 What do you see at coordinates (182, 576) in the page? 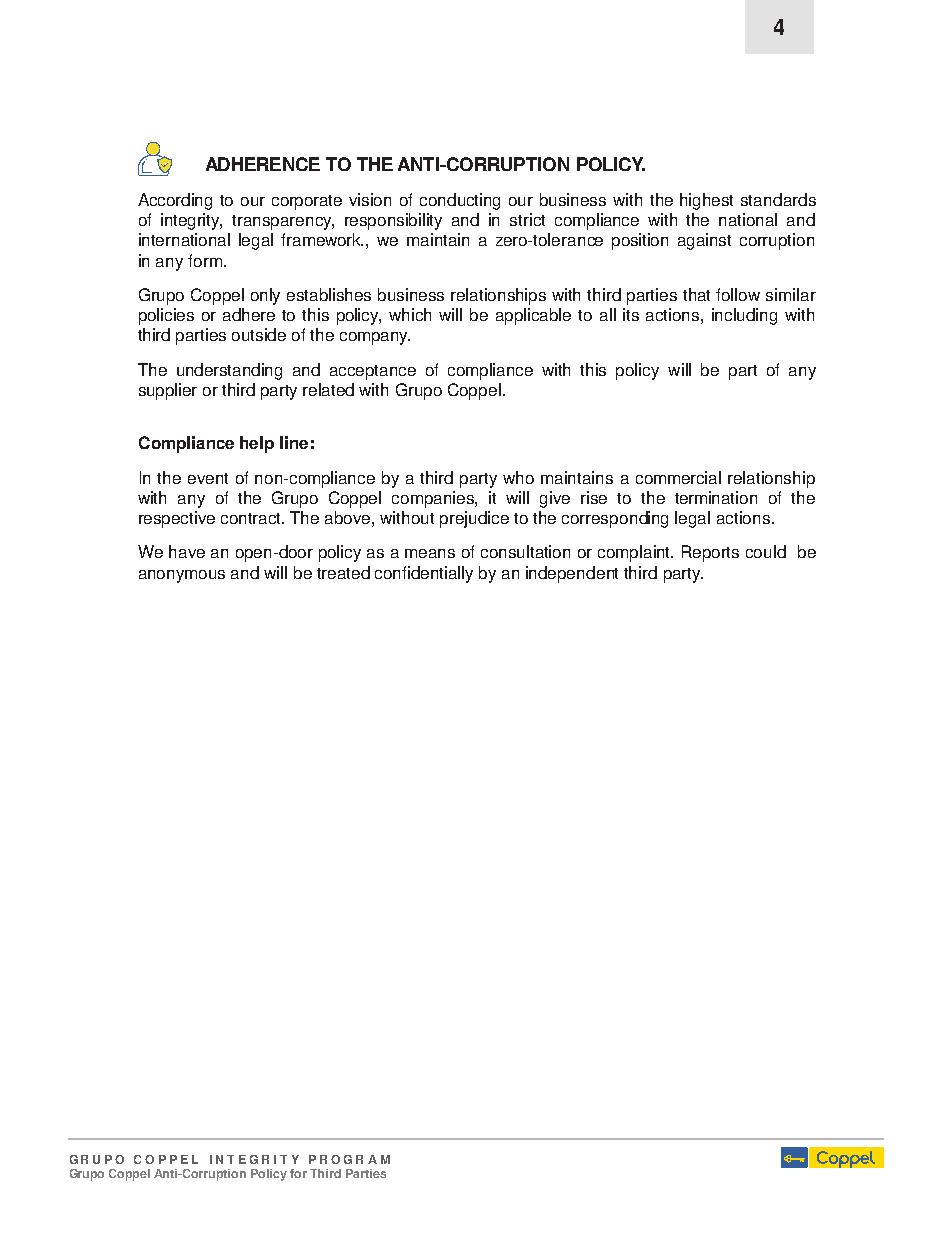
I see `anonymous` at bounding box center [182, 576].
